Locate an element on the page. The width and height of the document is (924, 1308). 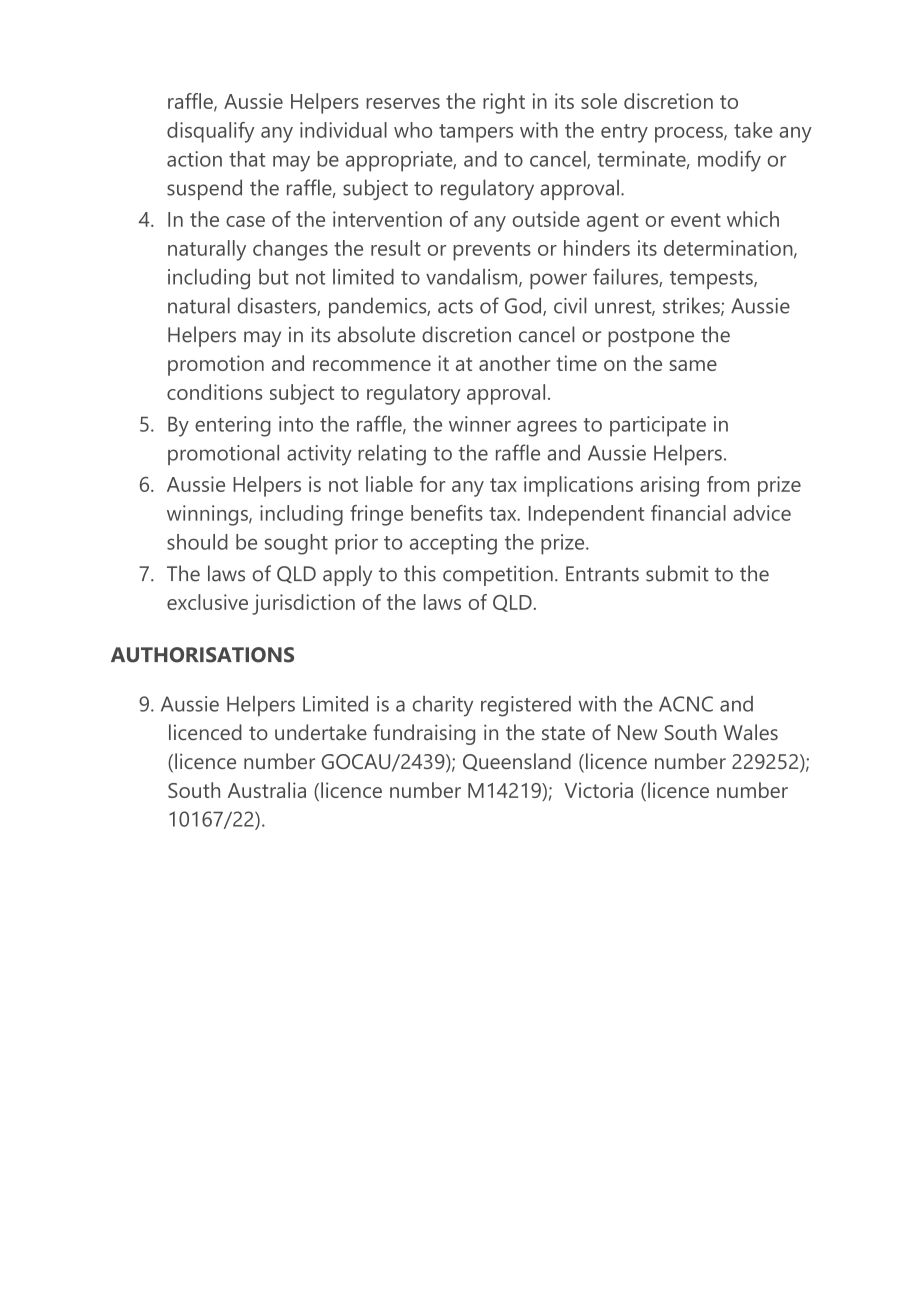
tampers is located at coordinates (476, 133).
